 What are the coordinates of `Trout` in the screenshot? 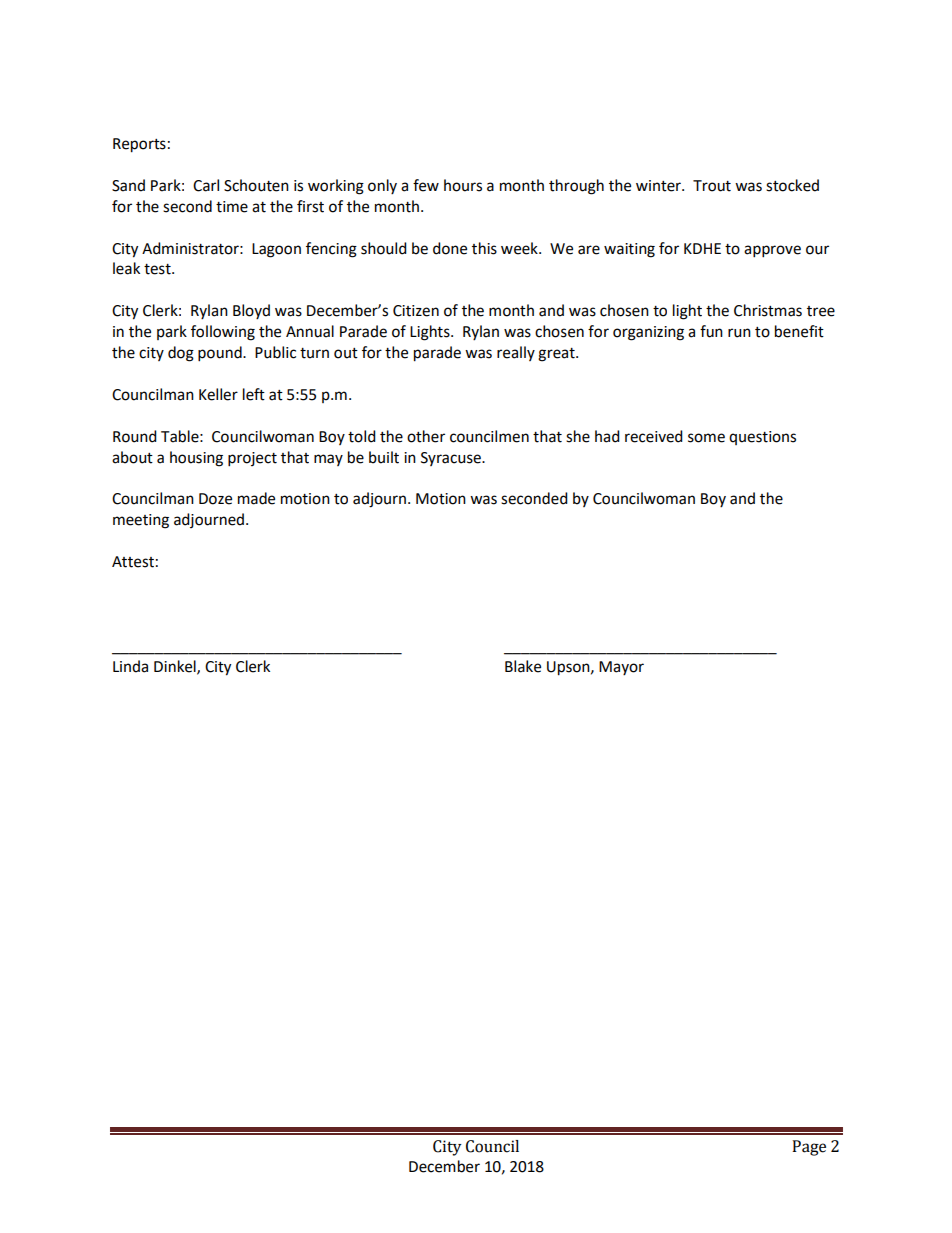 It's located at (712, 186).
